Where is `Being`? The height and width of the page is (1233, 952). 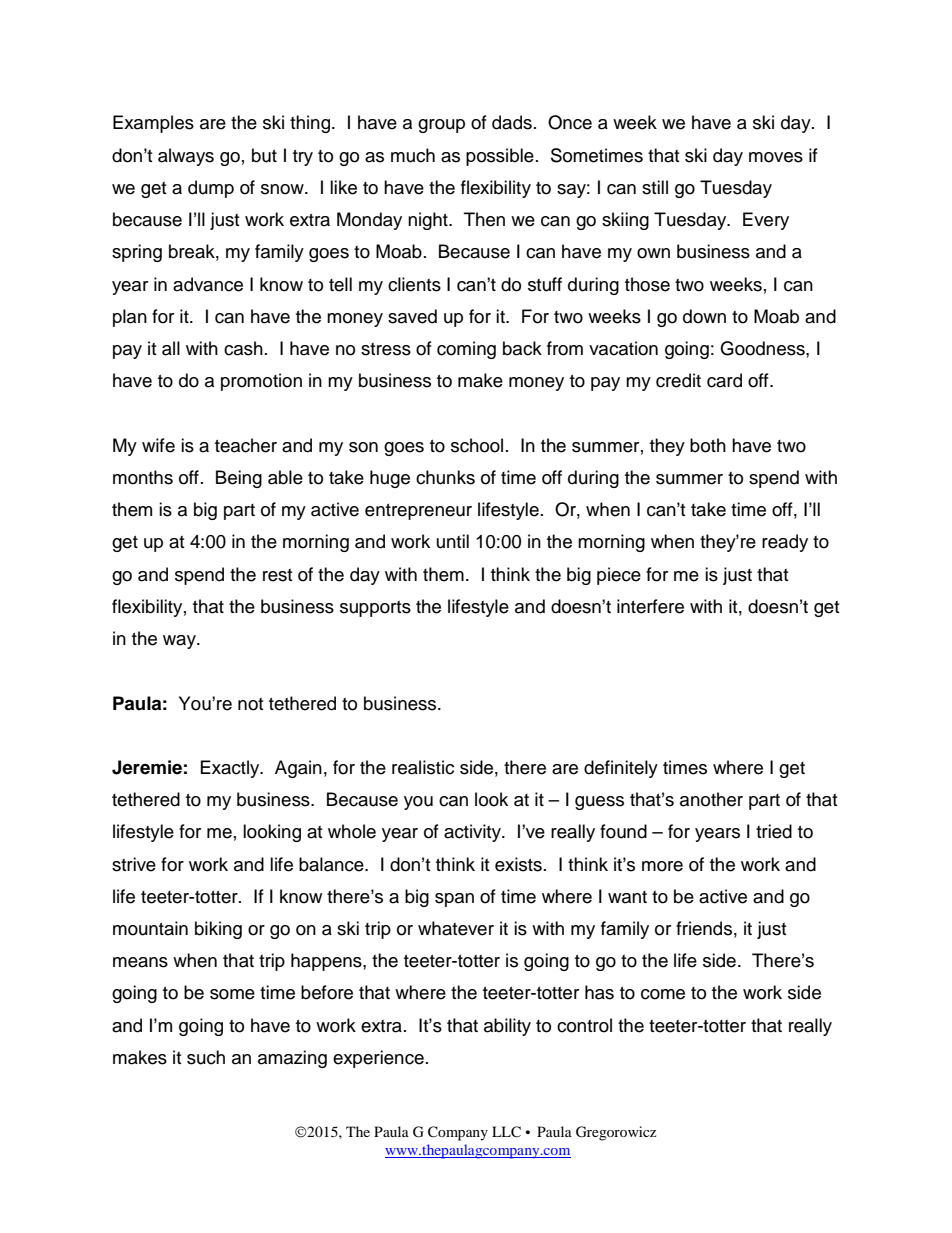
Being is located at coordinates (239, 479).
